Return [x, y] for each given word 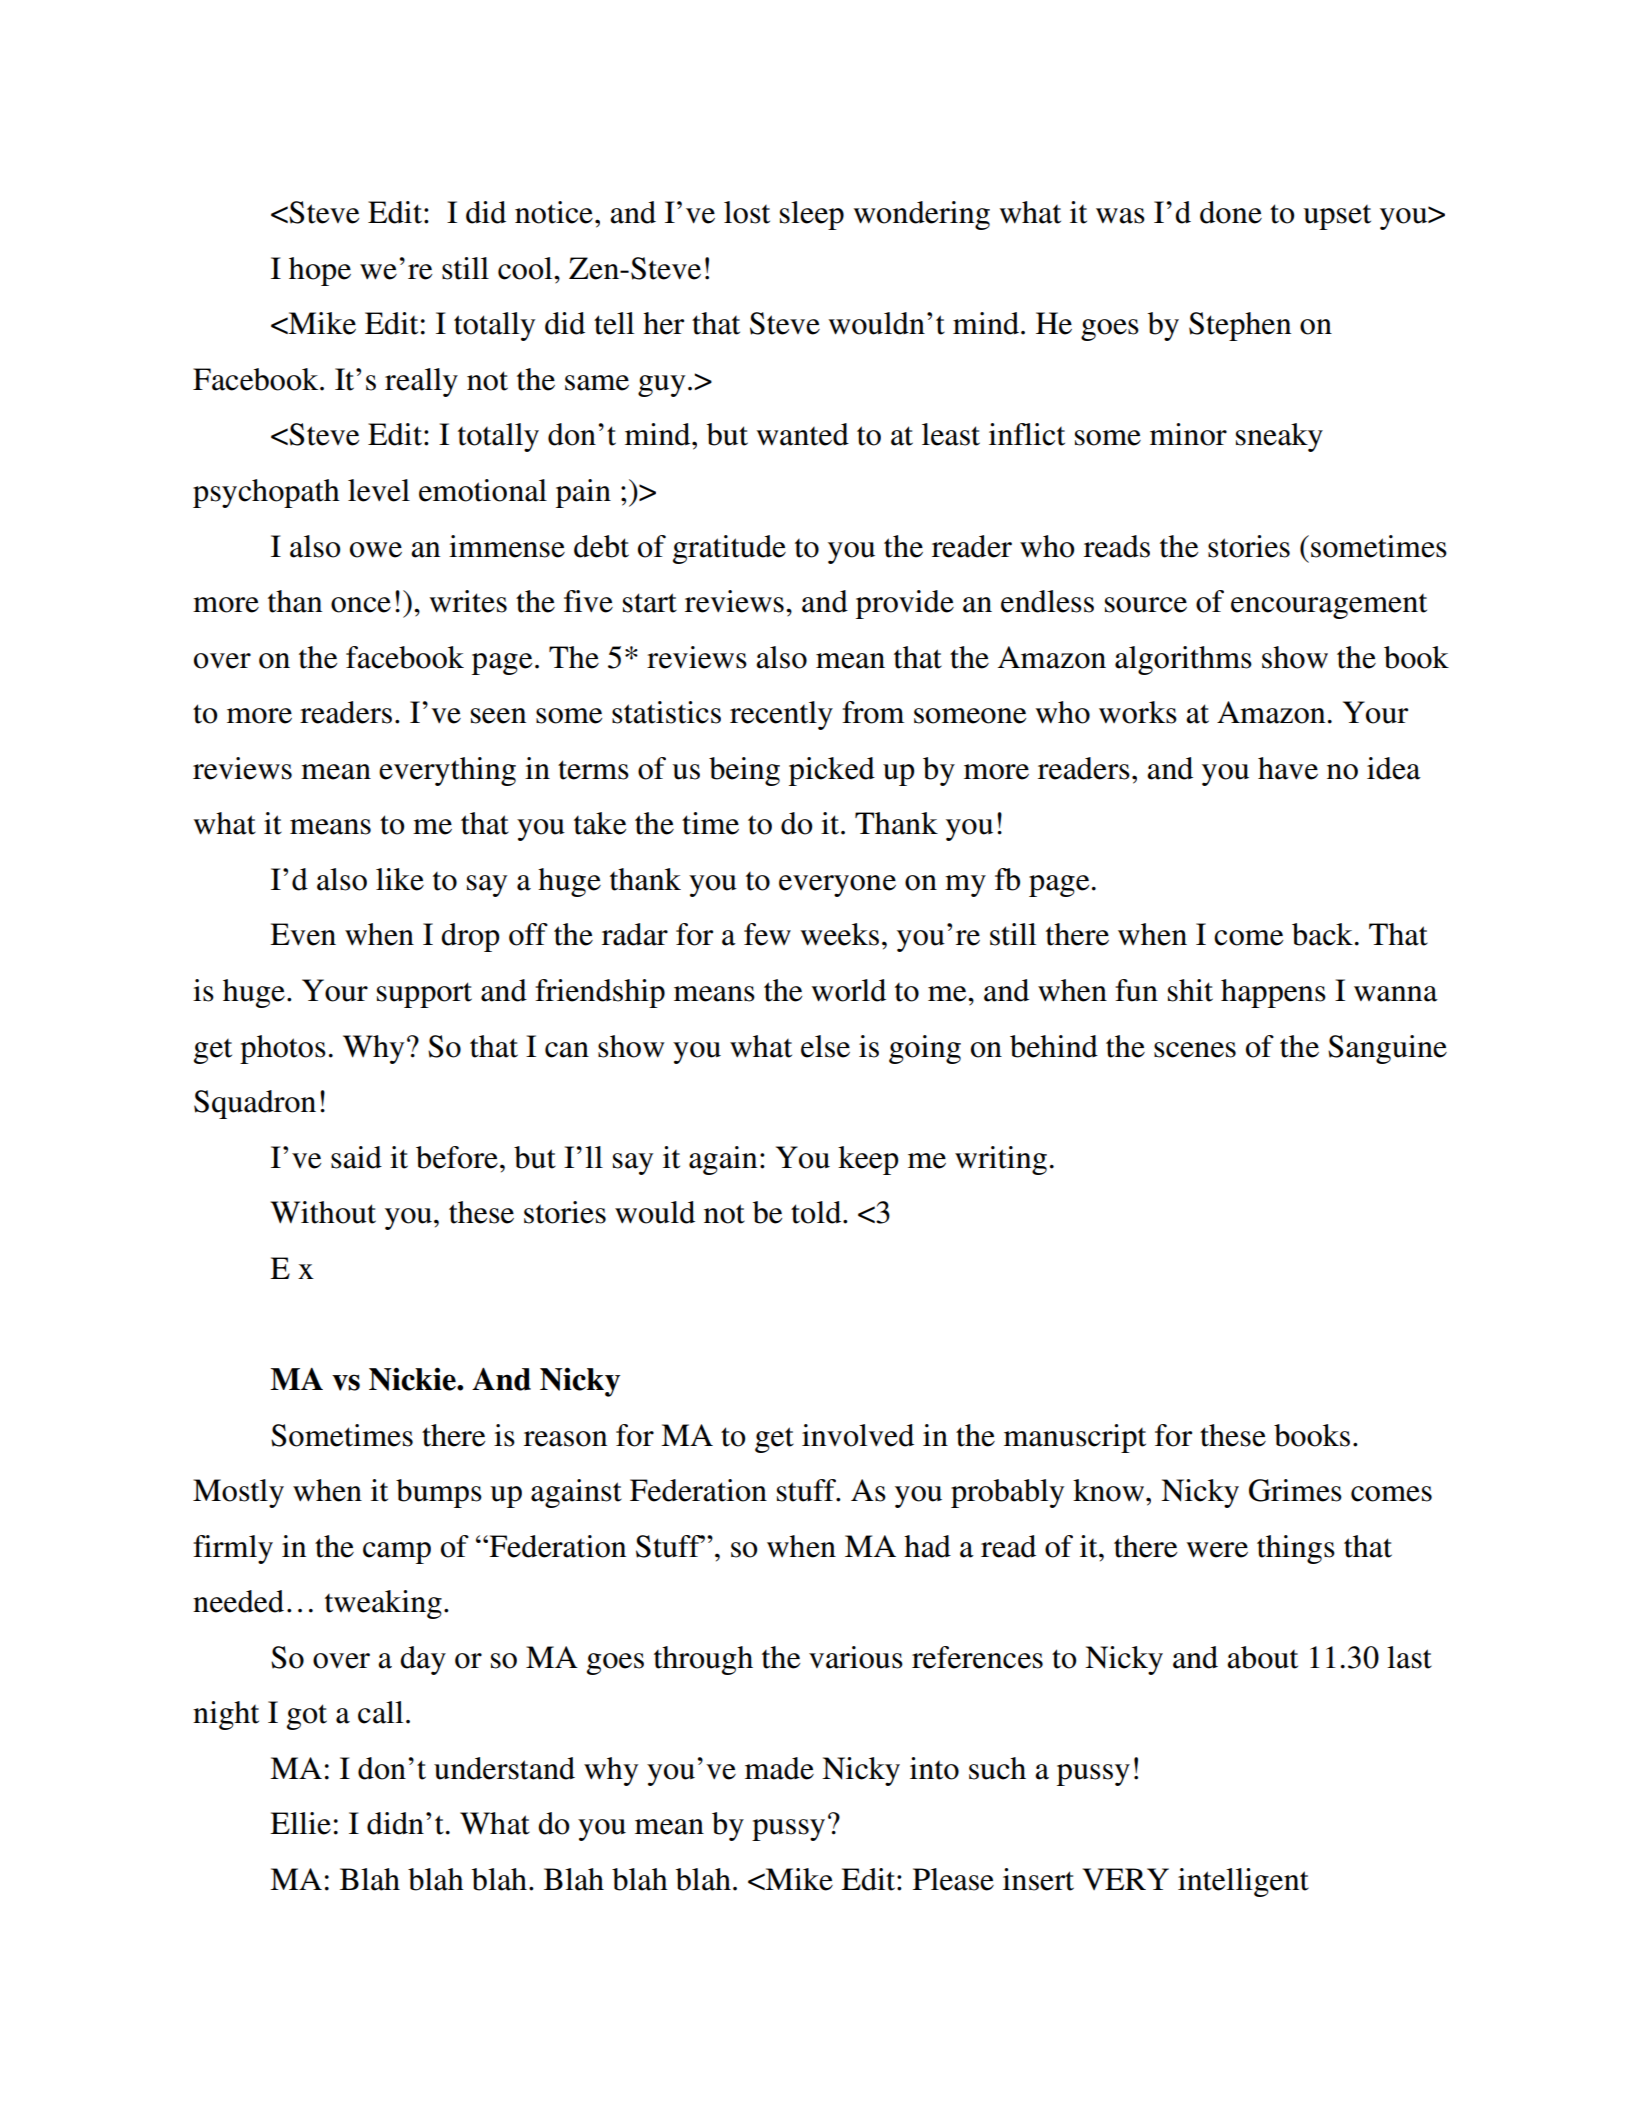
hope [320, 271]
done [1231, 212]
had [927, 1546]
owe [376, 550]
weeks [839, 934]
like [400, 879]
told [817, 1212]
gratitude [729, 549]
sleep [812, 215]
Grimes [1295, 1490]
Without [323, 1212]
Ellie [300, 1823]
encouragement [1329, 606]
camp [397, 1553]
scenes [1195, 1050]
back [1322, 934]
